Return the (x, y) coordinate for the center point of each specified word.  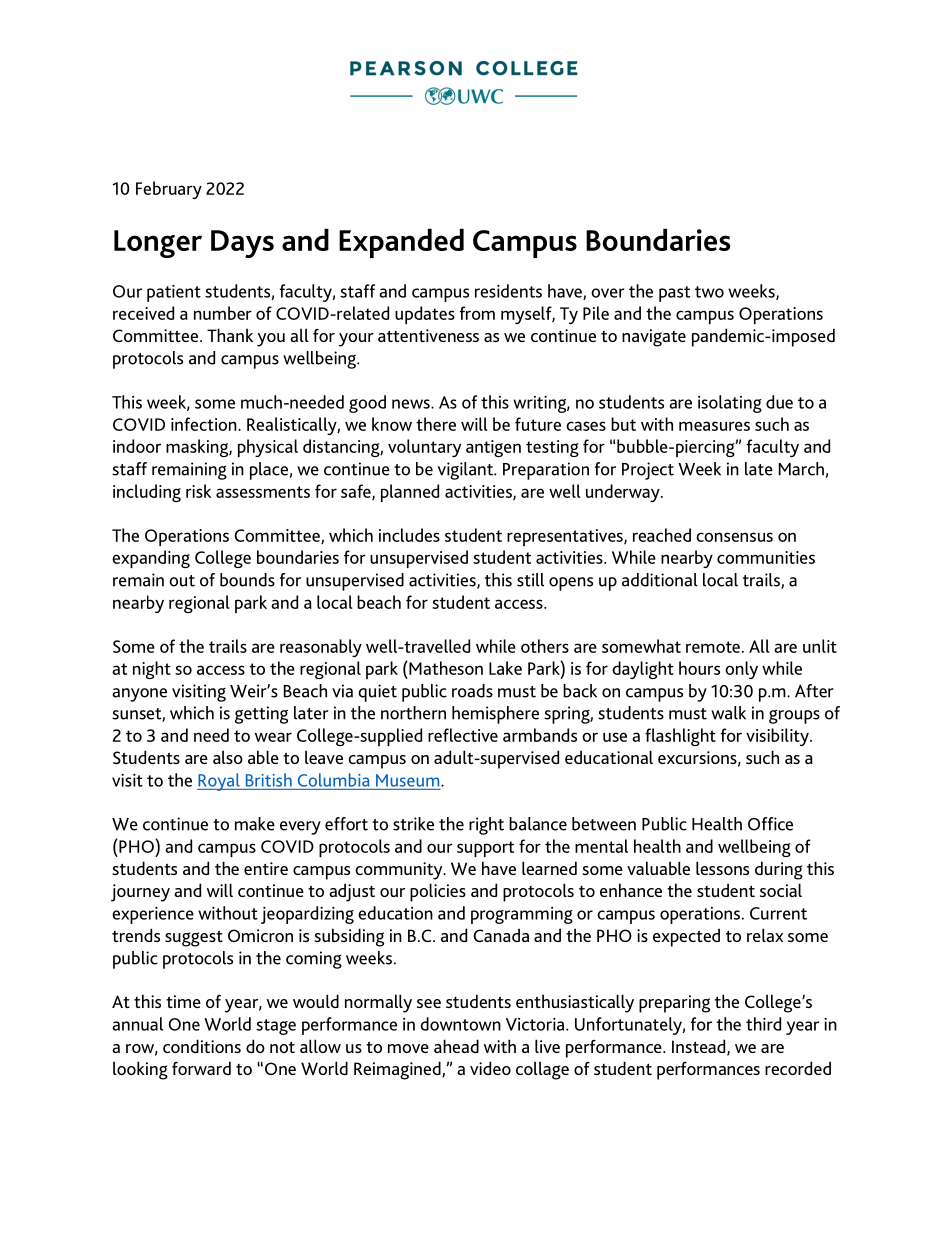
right (486, 826)
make (255, 824)
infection (205, 424)
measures (714, 426)
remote (713, 647)
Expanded (401, 243)
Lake (505, 668)
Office (770, 824)
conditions (202, 1046)
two (709, 292)
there (436, 424)
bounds (247, 580)
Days (242, 244)
